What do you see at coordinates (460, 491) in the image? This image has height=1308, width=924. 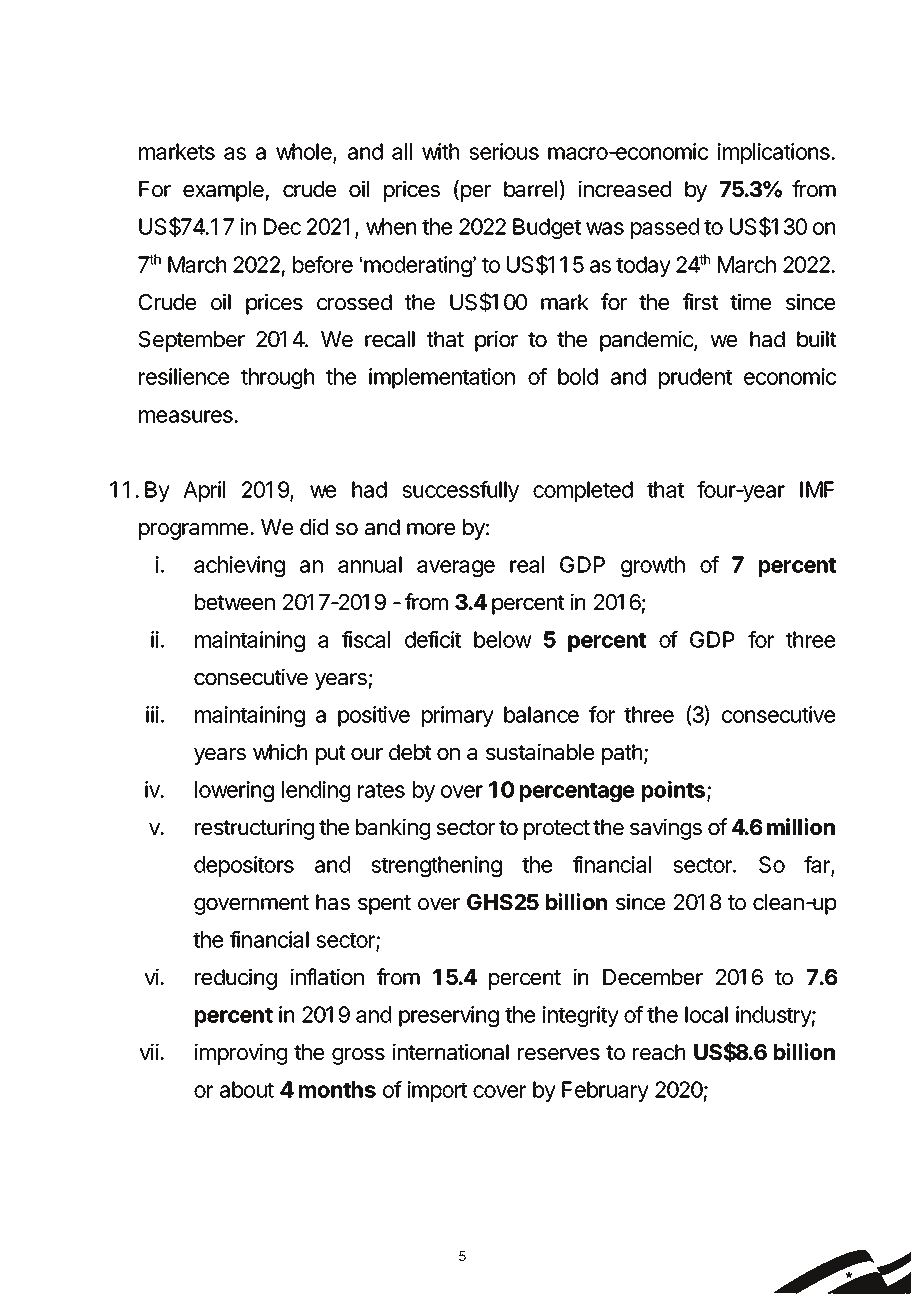 I see `successfully` at bounding box center [460, 491].
